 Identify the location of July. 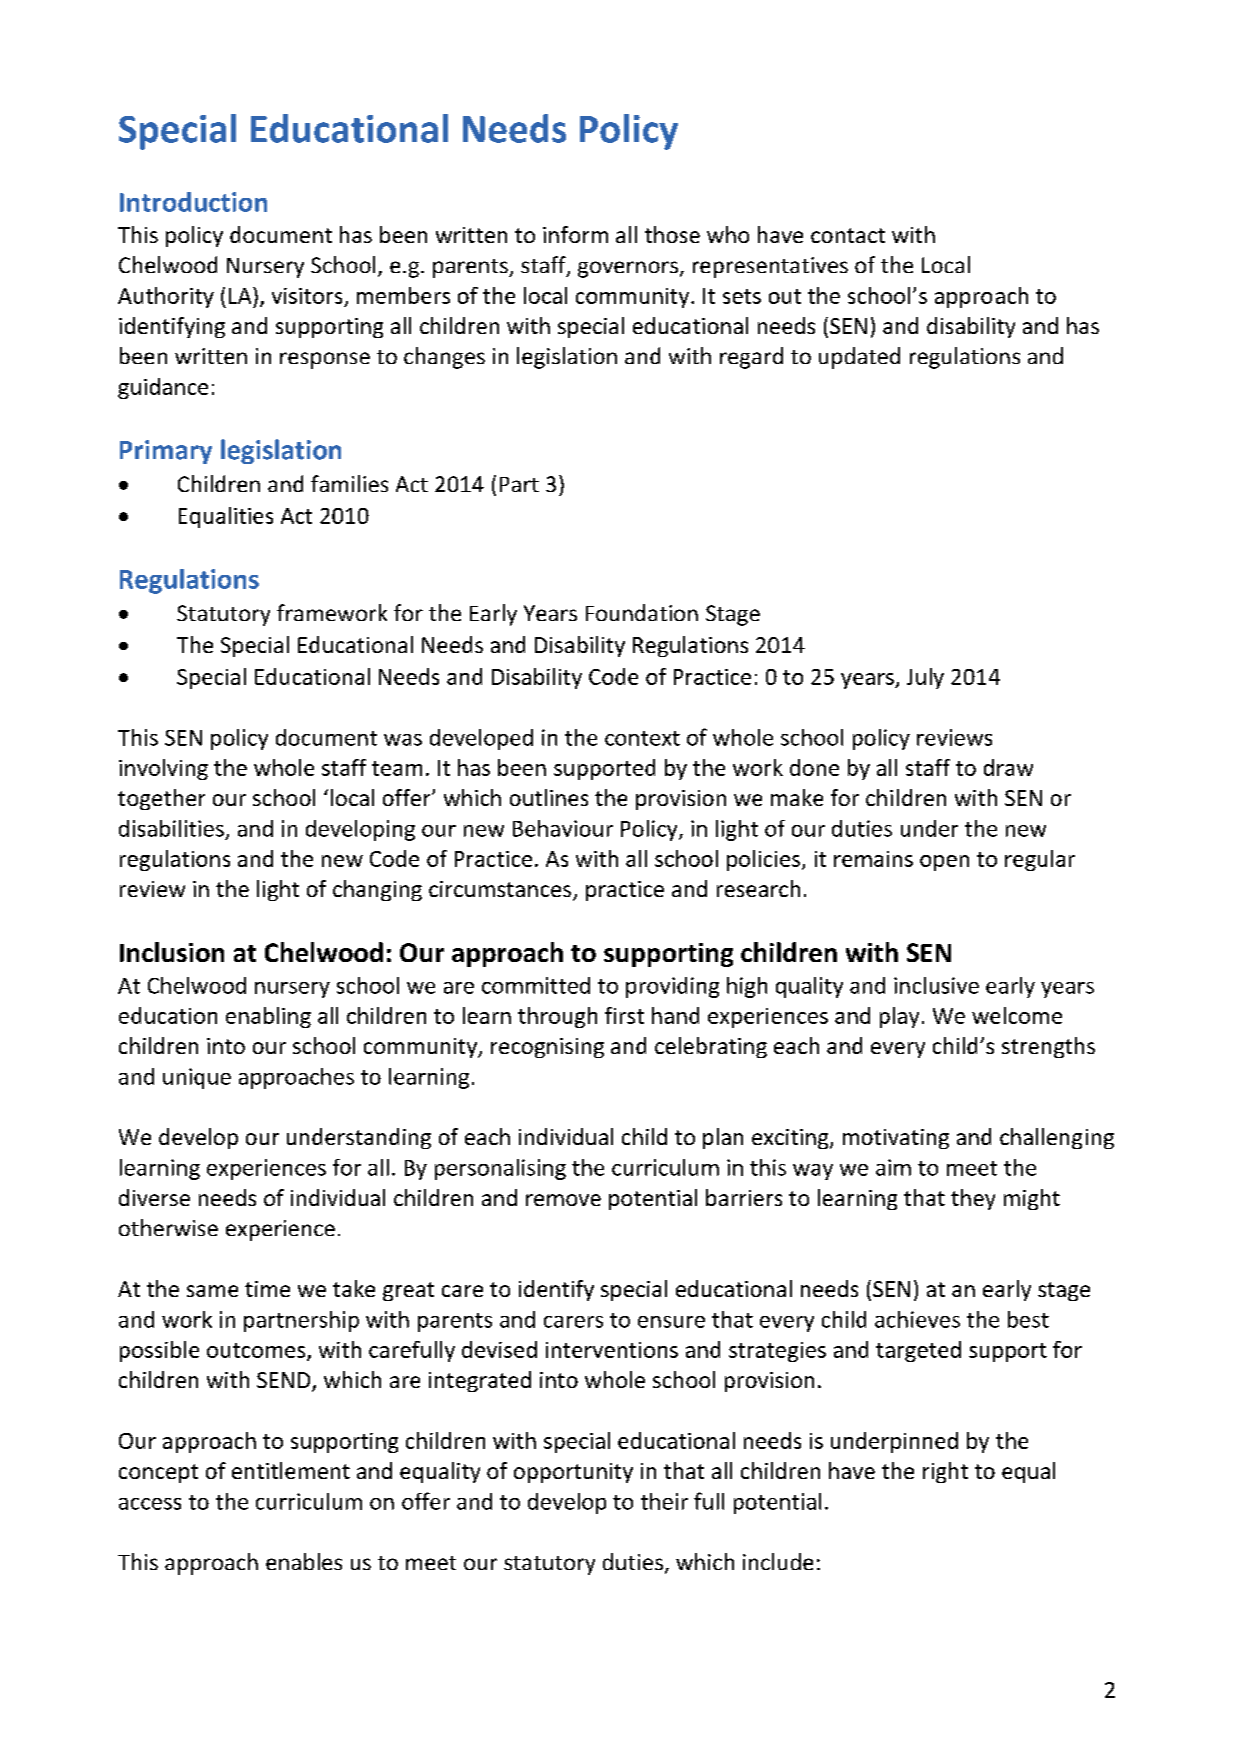
(925, 678).
